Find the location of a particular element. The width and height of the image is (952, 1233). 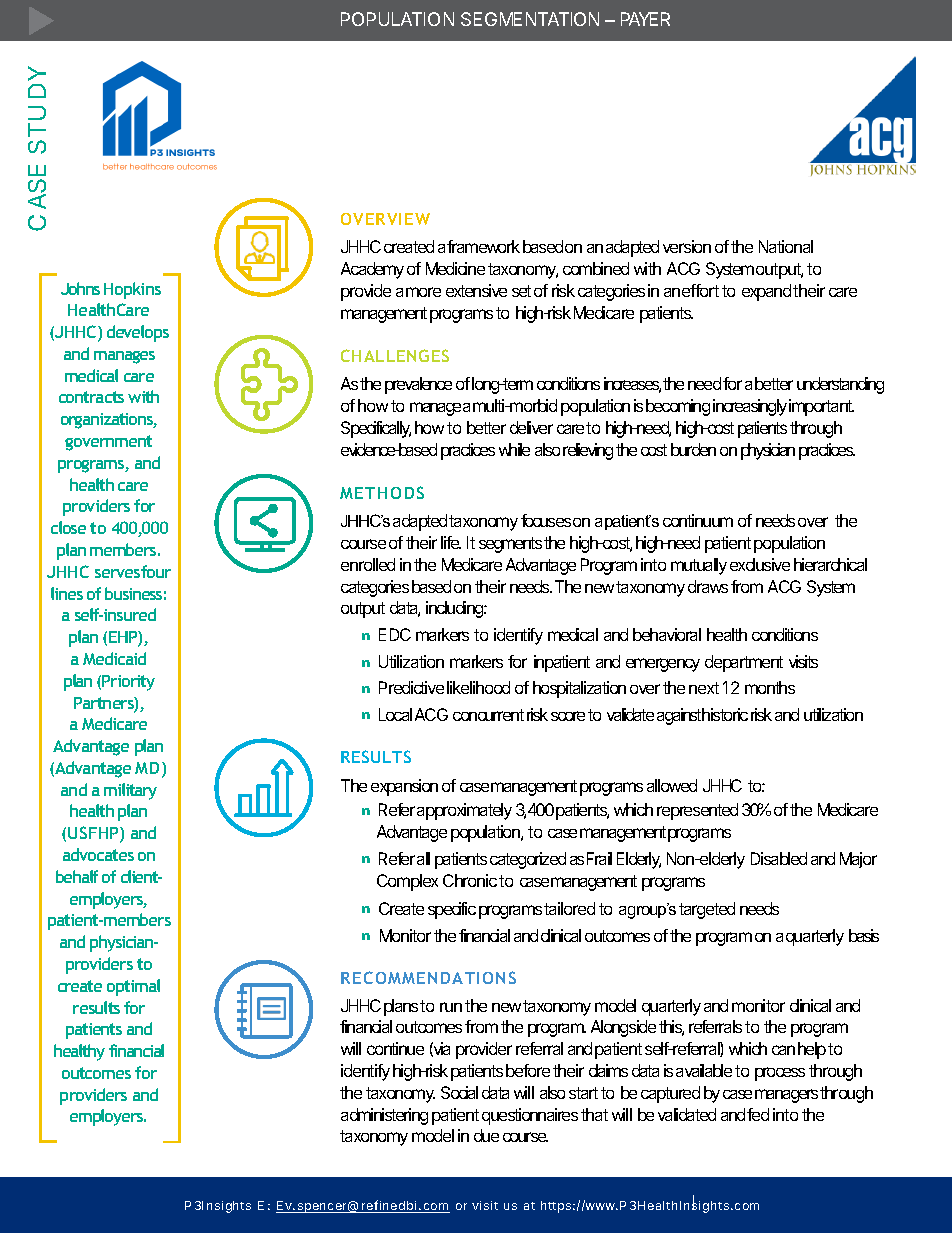

exclusive is located at coordinates (760, 564).
